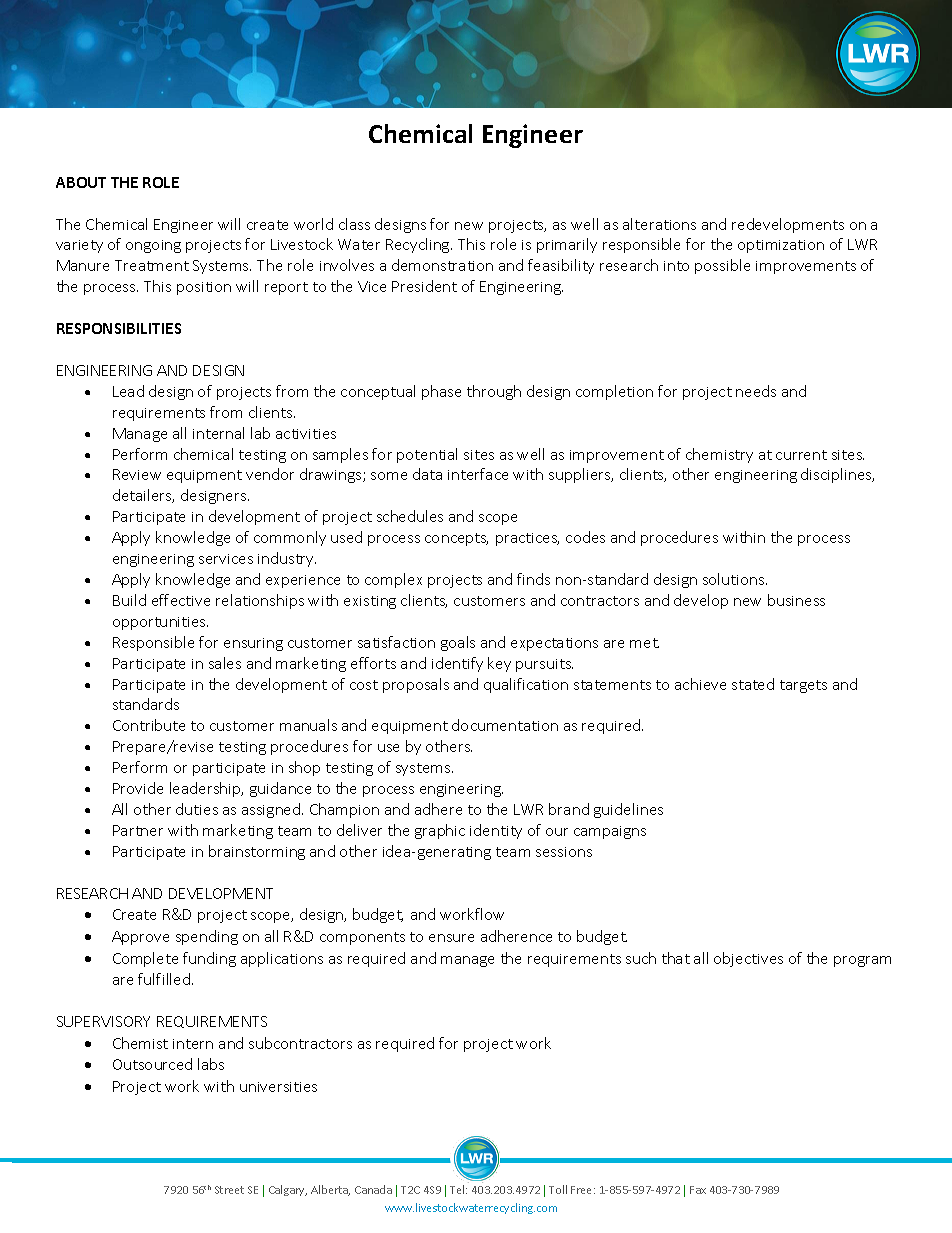  What do you see at coordinates (138, 830) in the page?
I see `Partner` at bounding box center [138, 830].
